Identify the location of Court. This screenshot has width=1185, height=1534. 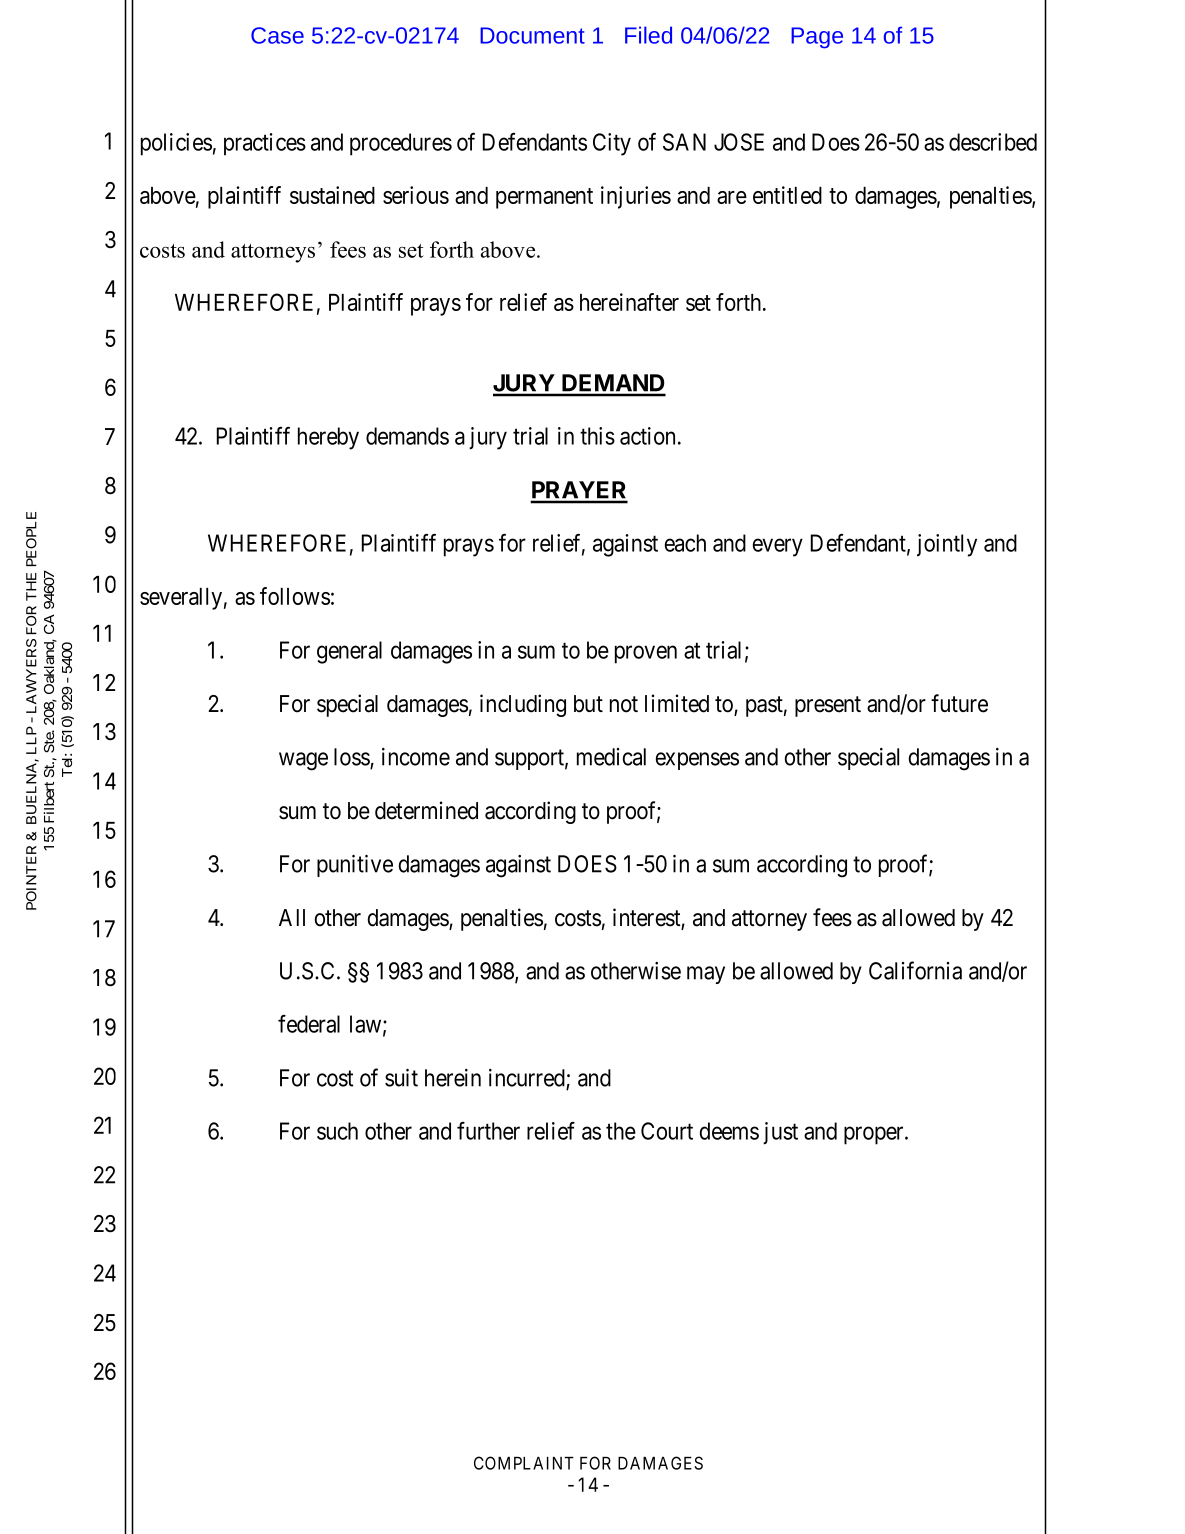
(667, 1131).
